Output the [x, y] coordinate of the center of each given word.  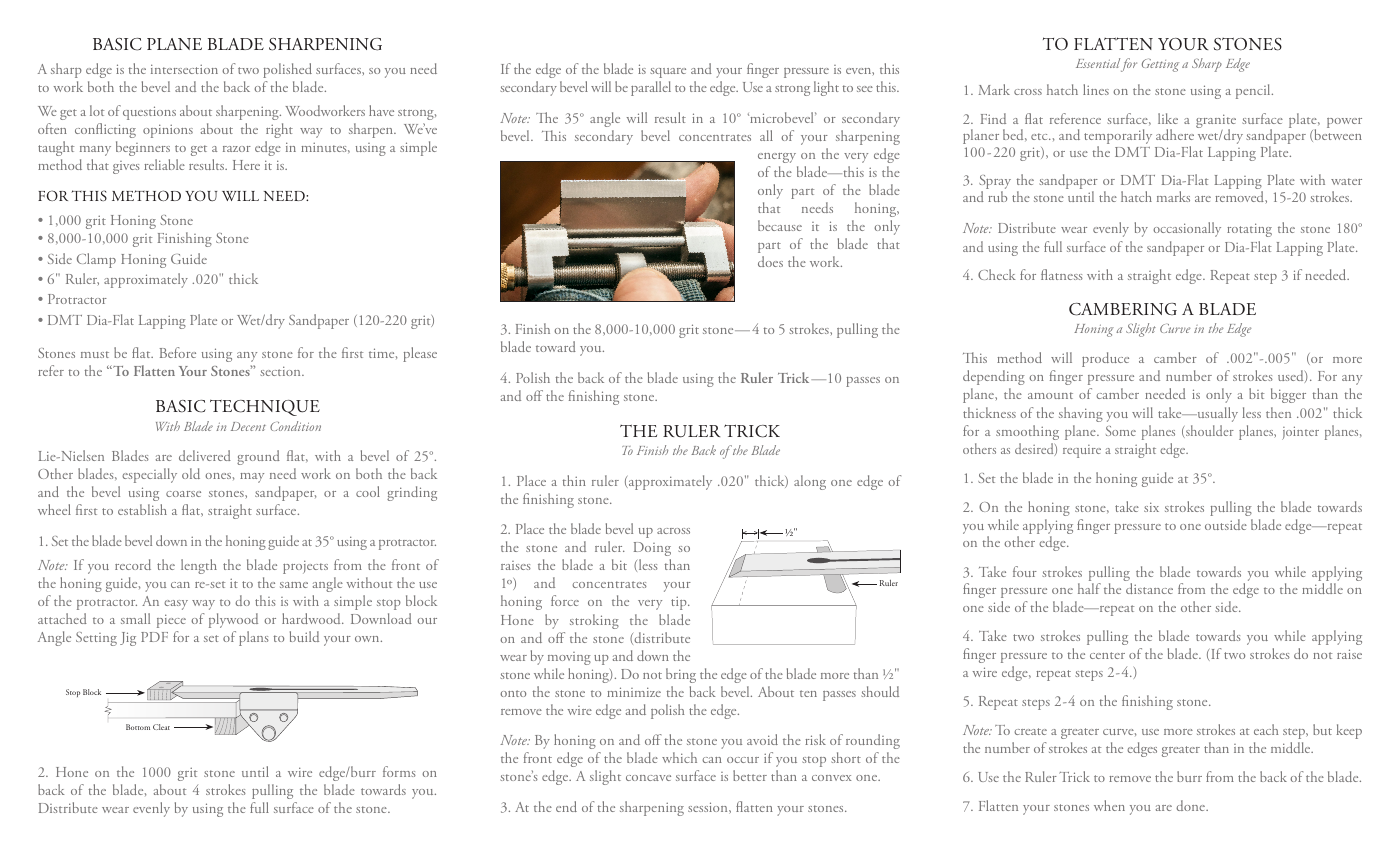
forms [399, 771]
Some [1121, 431]
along [810, 482]
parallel [651, 88]
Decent [248, 426]
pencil [1254, 91]
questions [149, 113]
